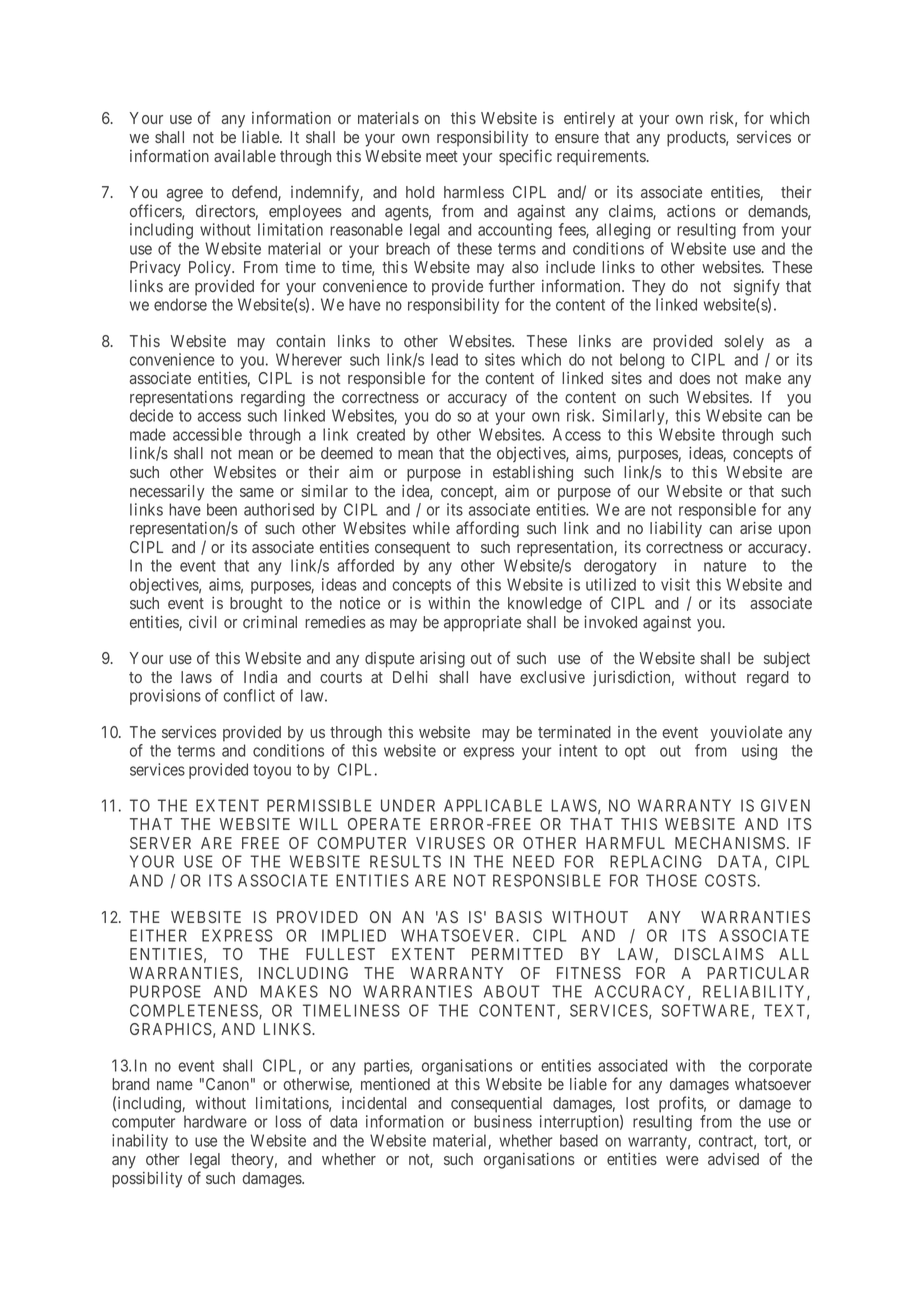 Image resolution: width=924 pixels, height=1307 pixels. I want to click on available, so click(245, 156).
